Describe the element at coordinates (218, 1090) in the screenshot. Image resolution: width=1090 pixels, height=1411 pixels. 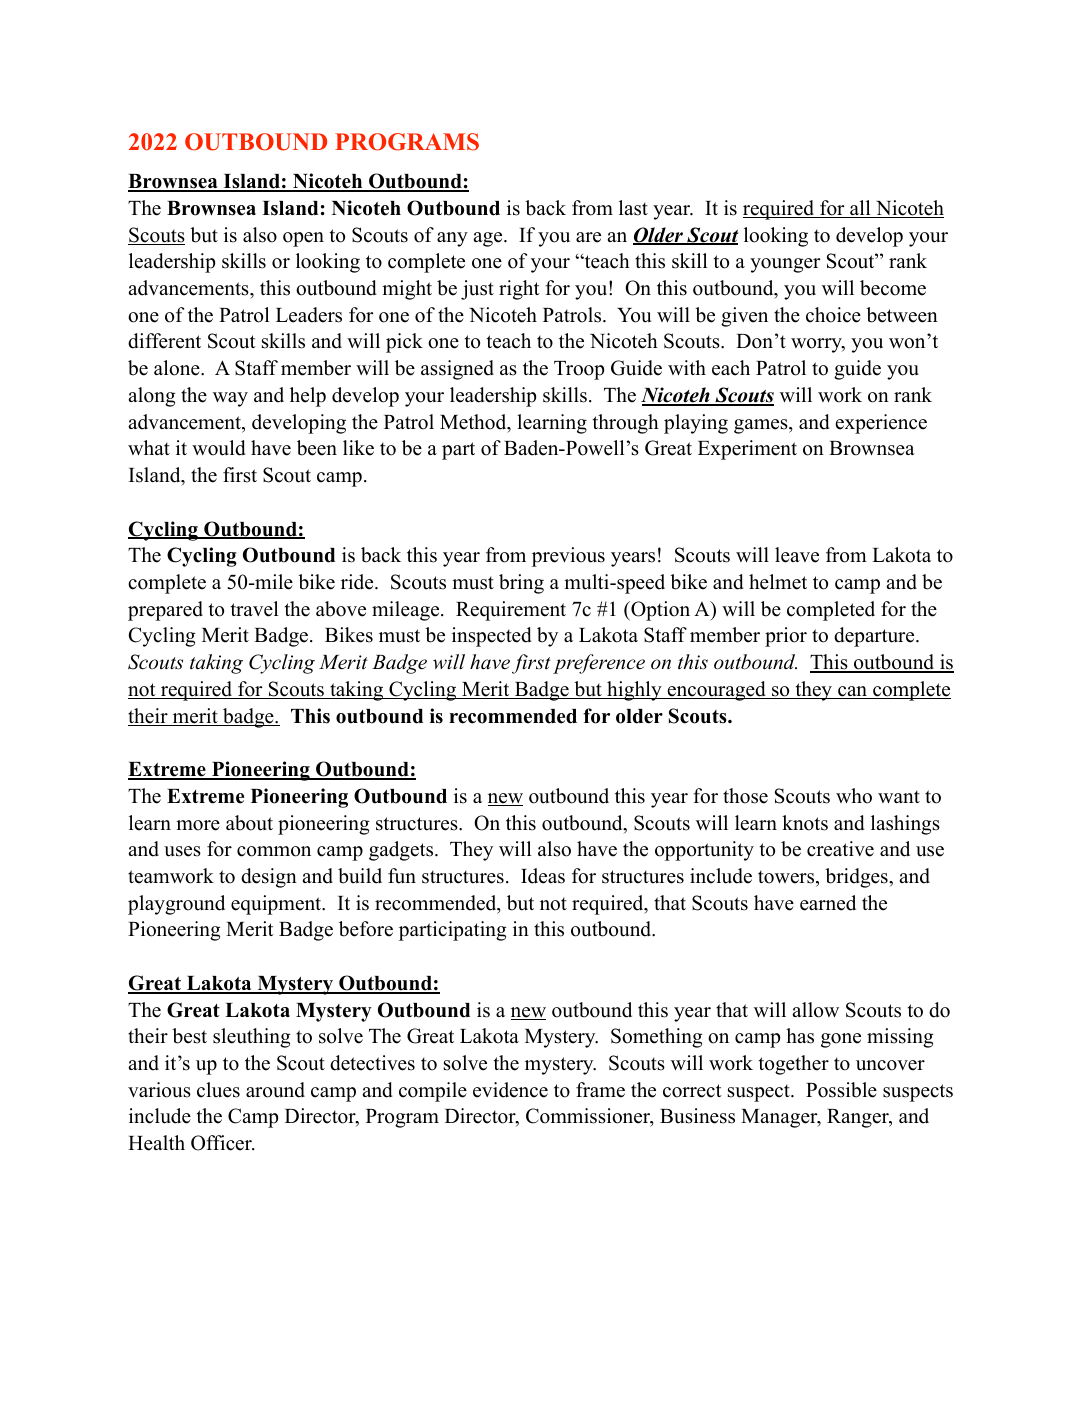
I see `clues` at that location.
